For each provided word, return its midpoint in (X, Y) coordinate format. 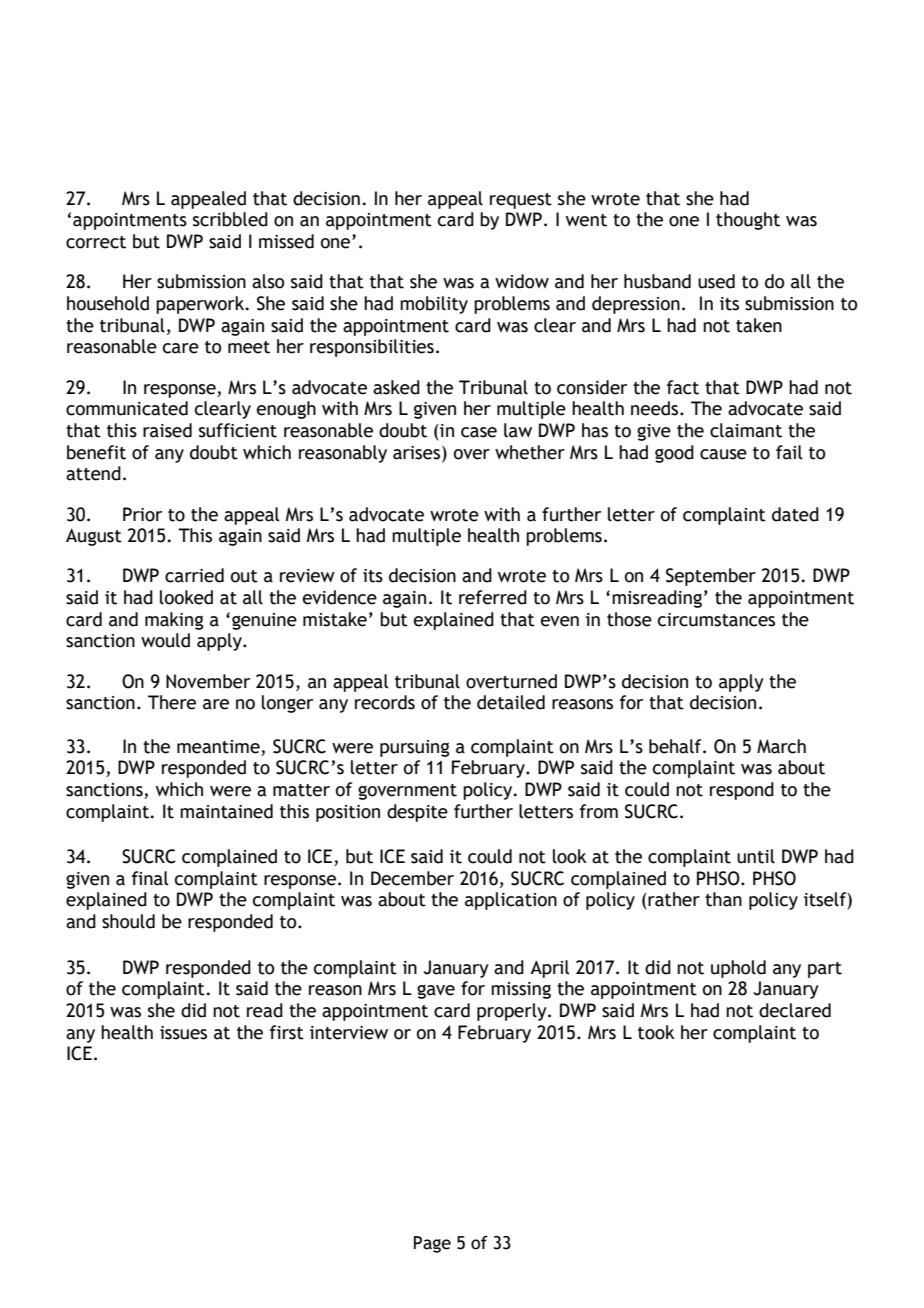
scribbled (230, 219)
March (781, 746)
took (656, 1032)
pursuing (415, 748)
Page (432, 1244)
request (521, 201)
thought (748, 221)
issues (183, 1033)
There (172, 702)
